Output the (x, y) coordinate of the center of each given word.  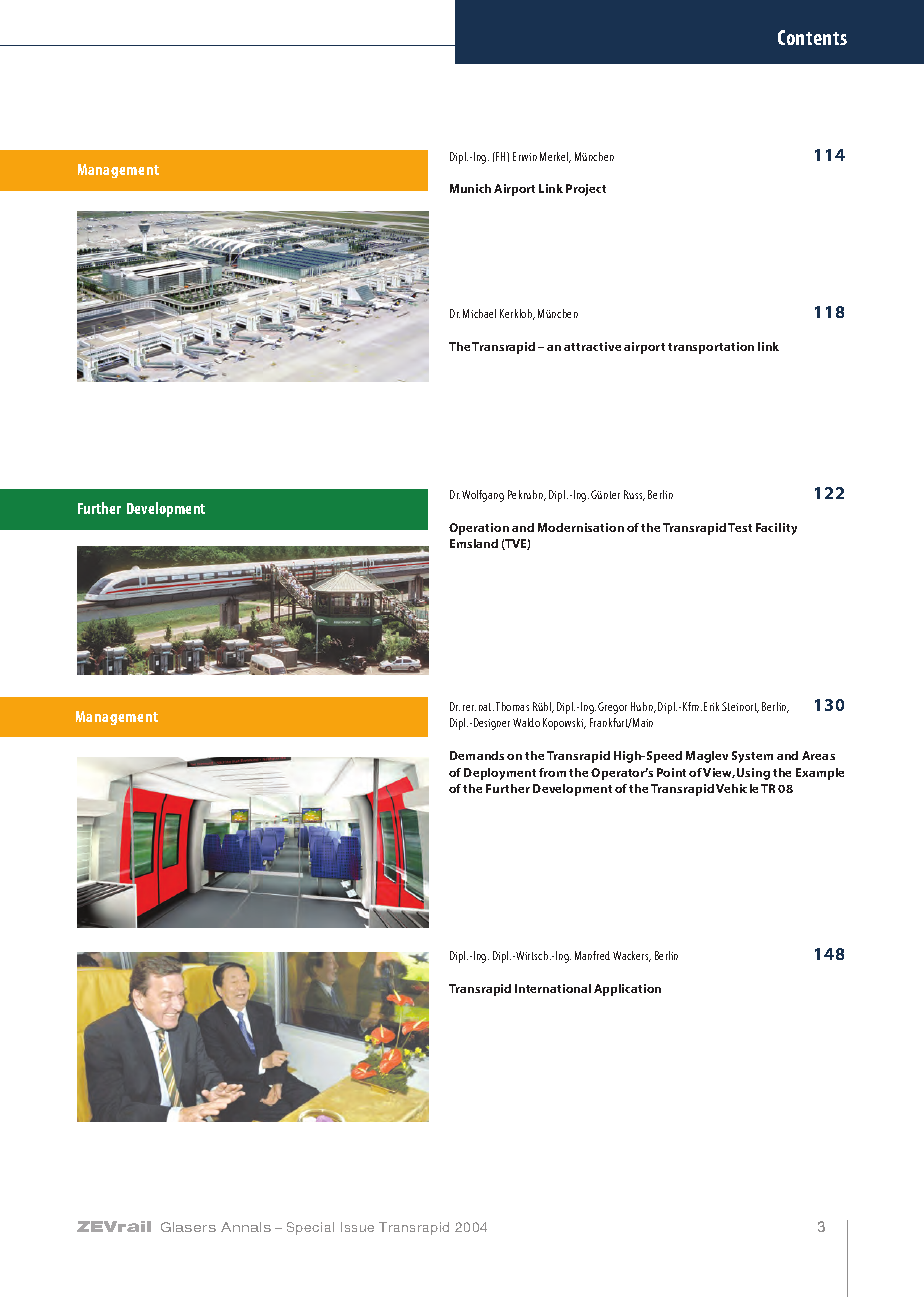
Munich (470, 188)
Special (310, 1228)
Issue (357, 1227)
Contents (812, 37)
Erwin (525, 156)
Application (627, 990)
